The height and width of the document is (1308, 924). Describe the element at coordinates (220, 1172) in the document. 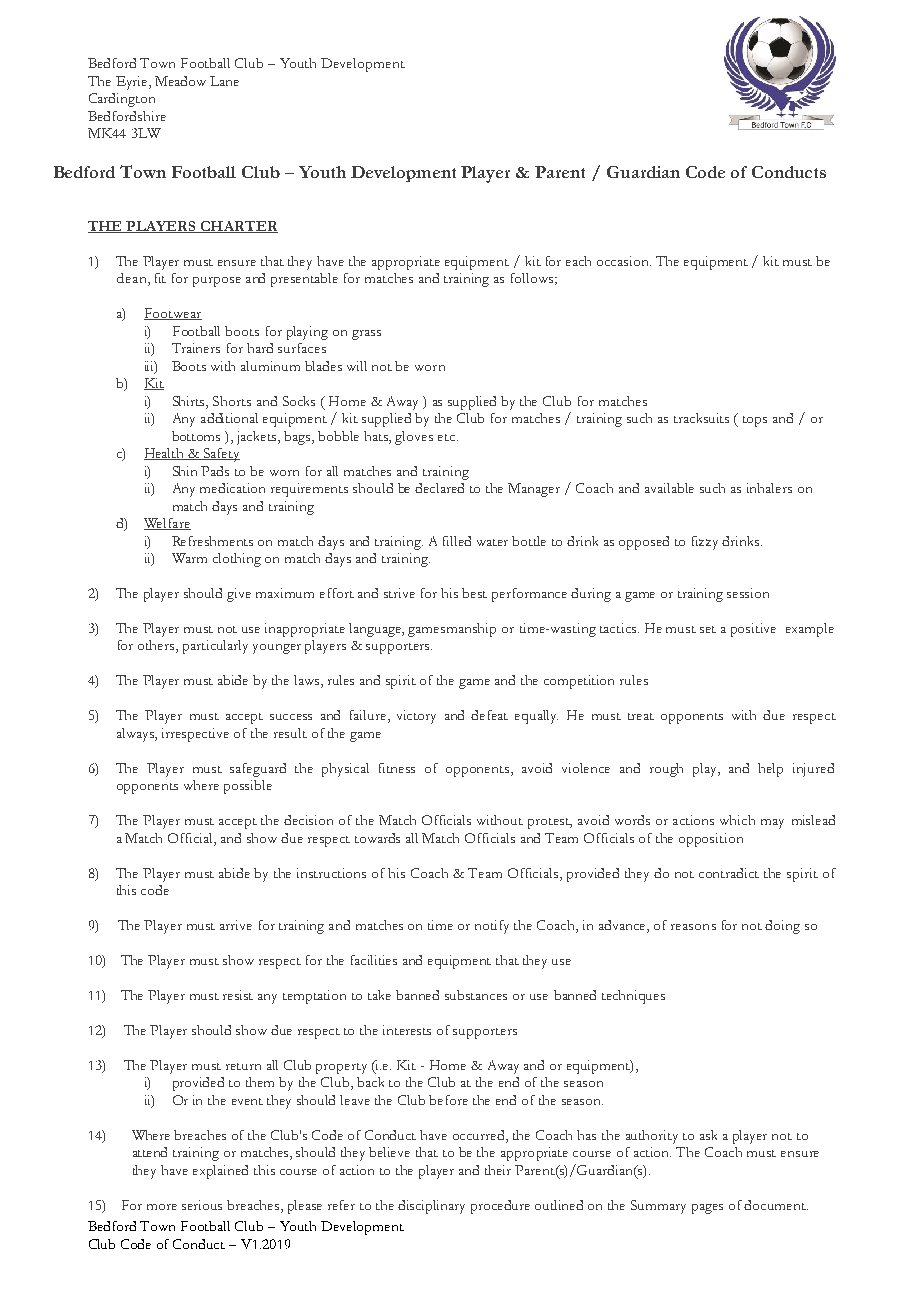

I see `explained` at that location.
